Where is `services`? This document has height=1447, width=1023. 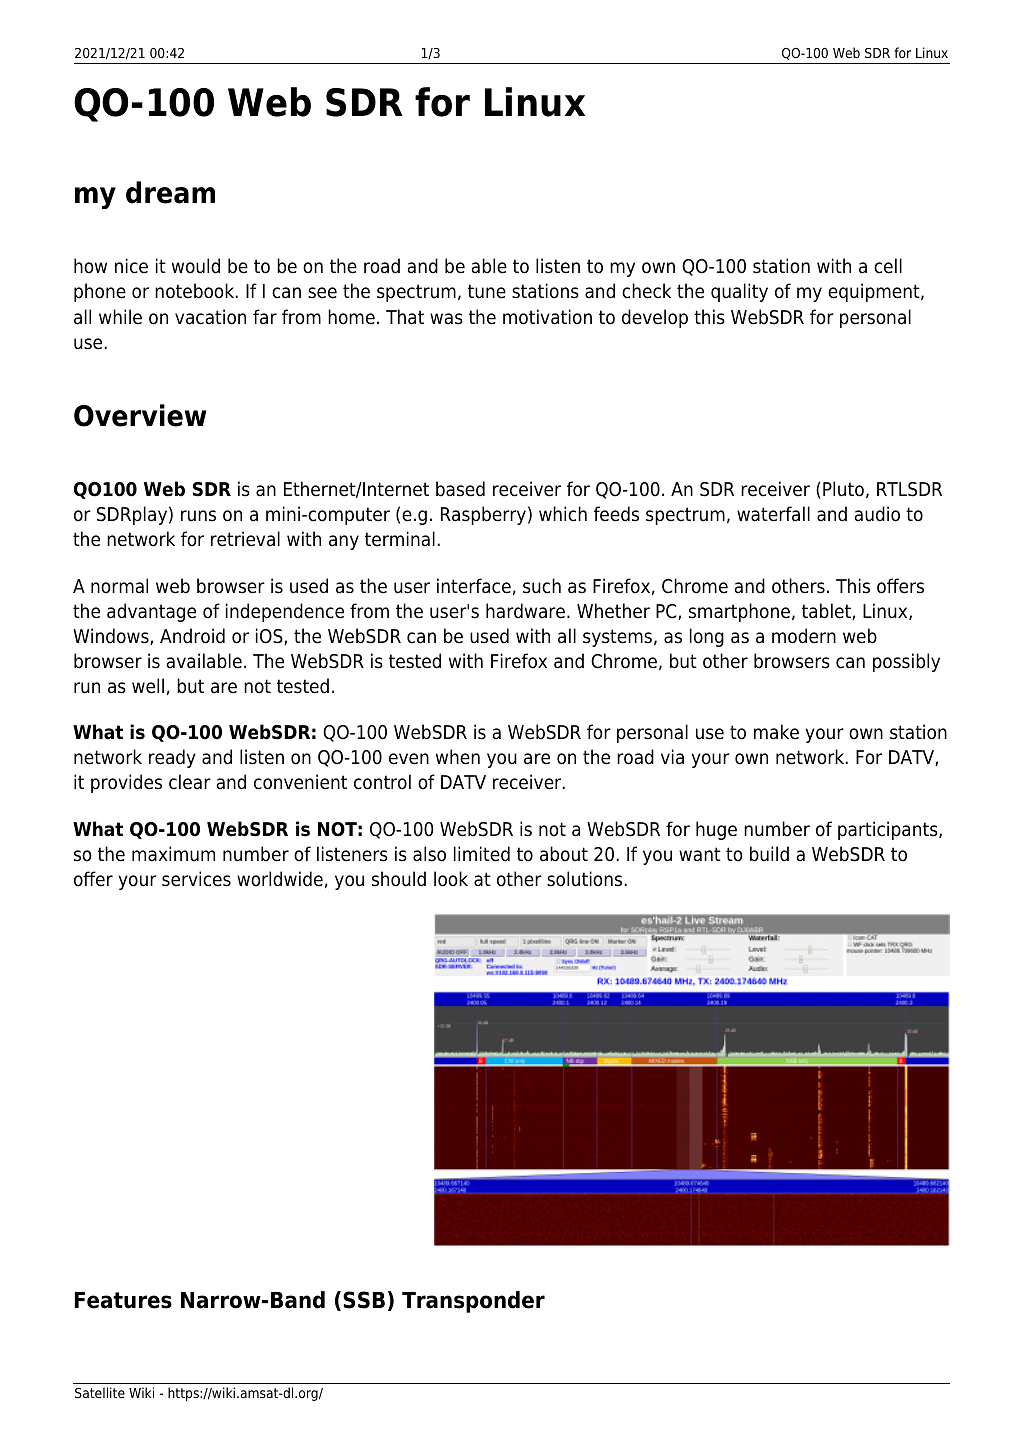 services is located at coordinates (196, 879).
